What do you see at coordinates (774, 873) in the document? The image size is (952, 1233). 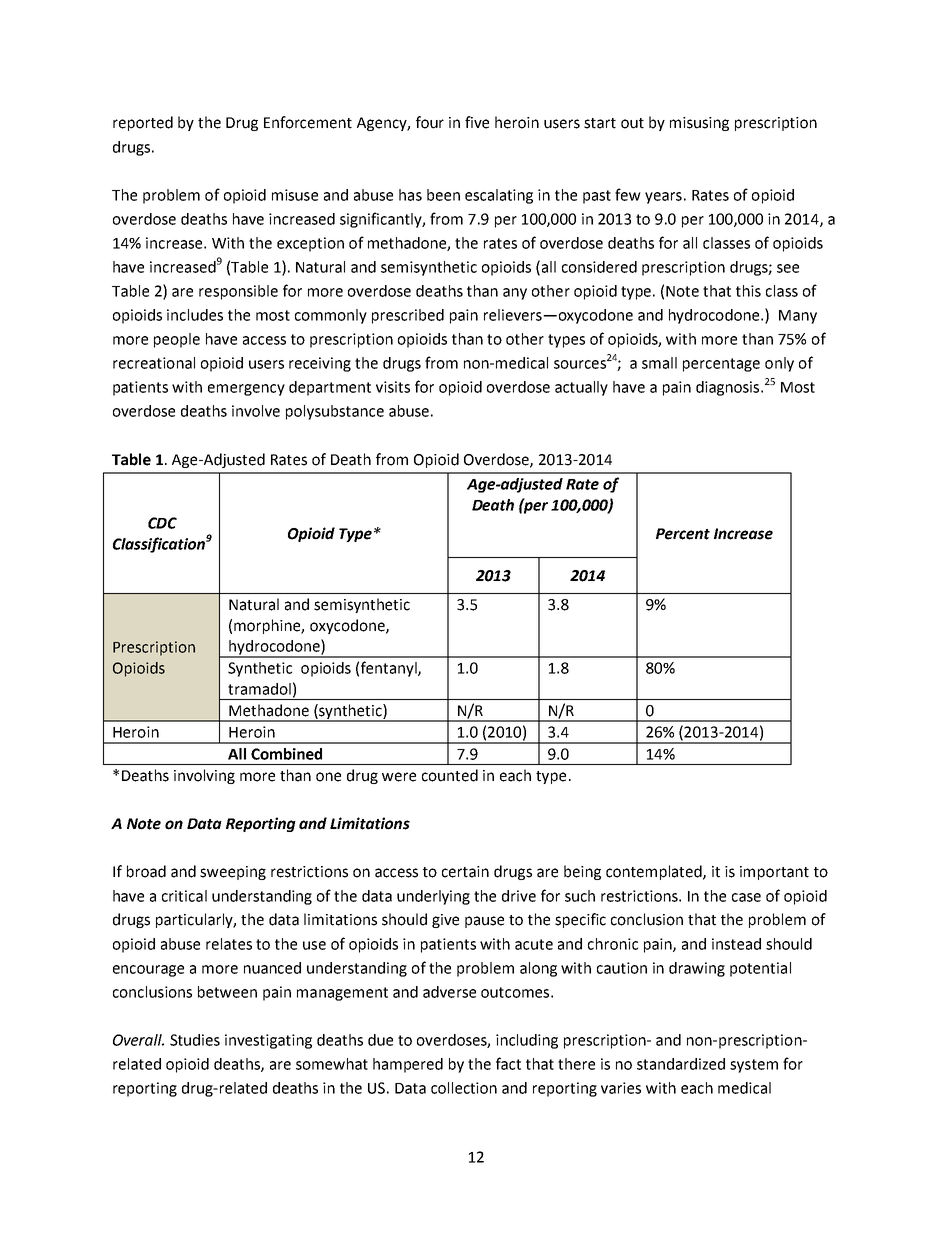 I see `important` at bounding box center [774, 873].
